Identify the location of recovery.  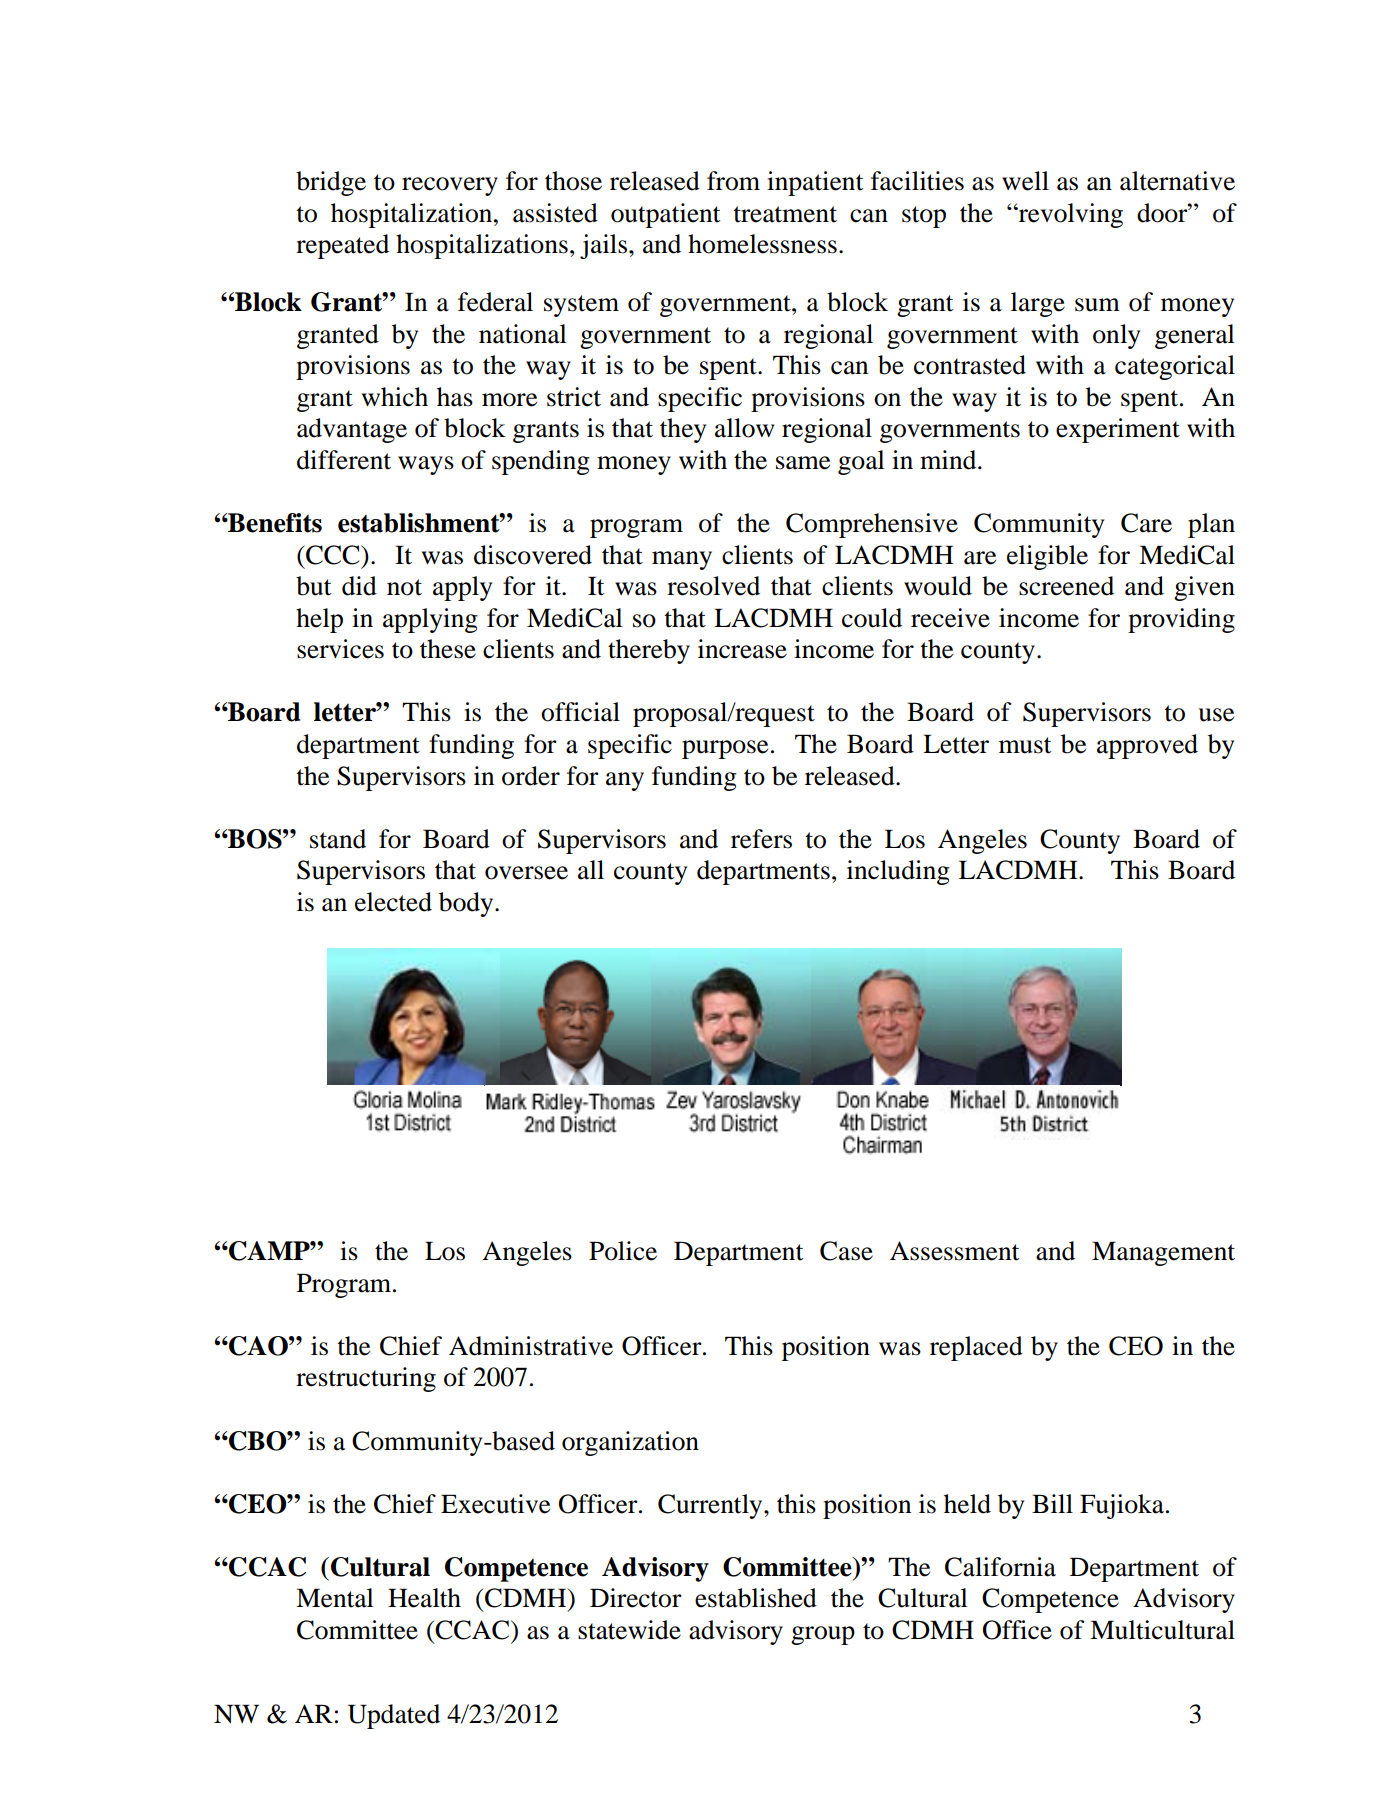
(450, 186).
